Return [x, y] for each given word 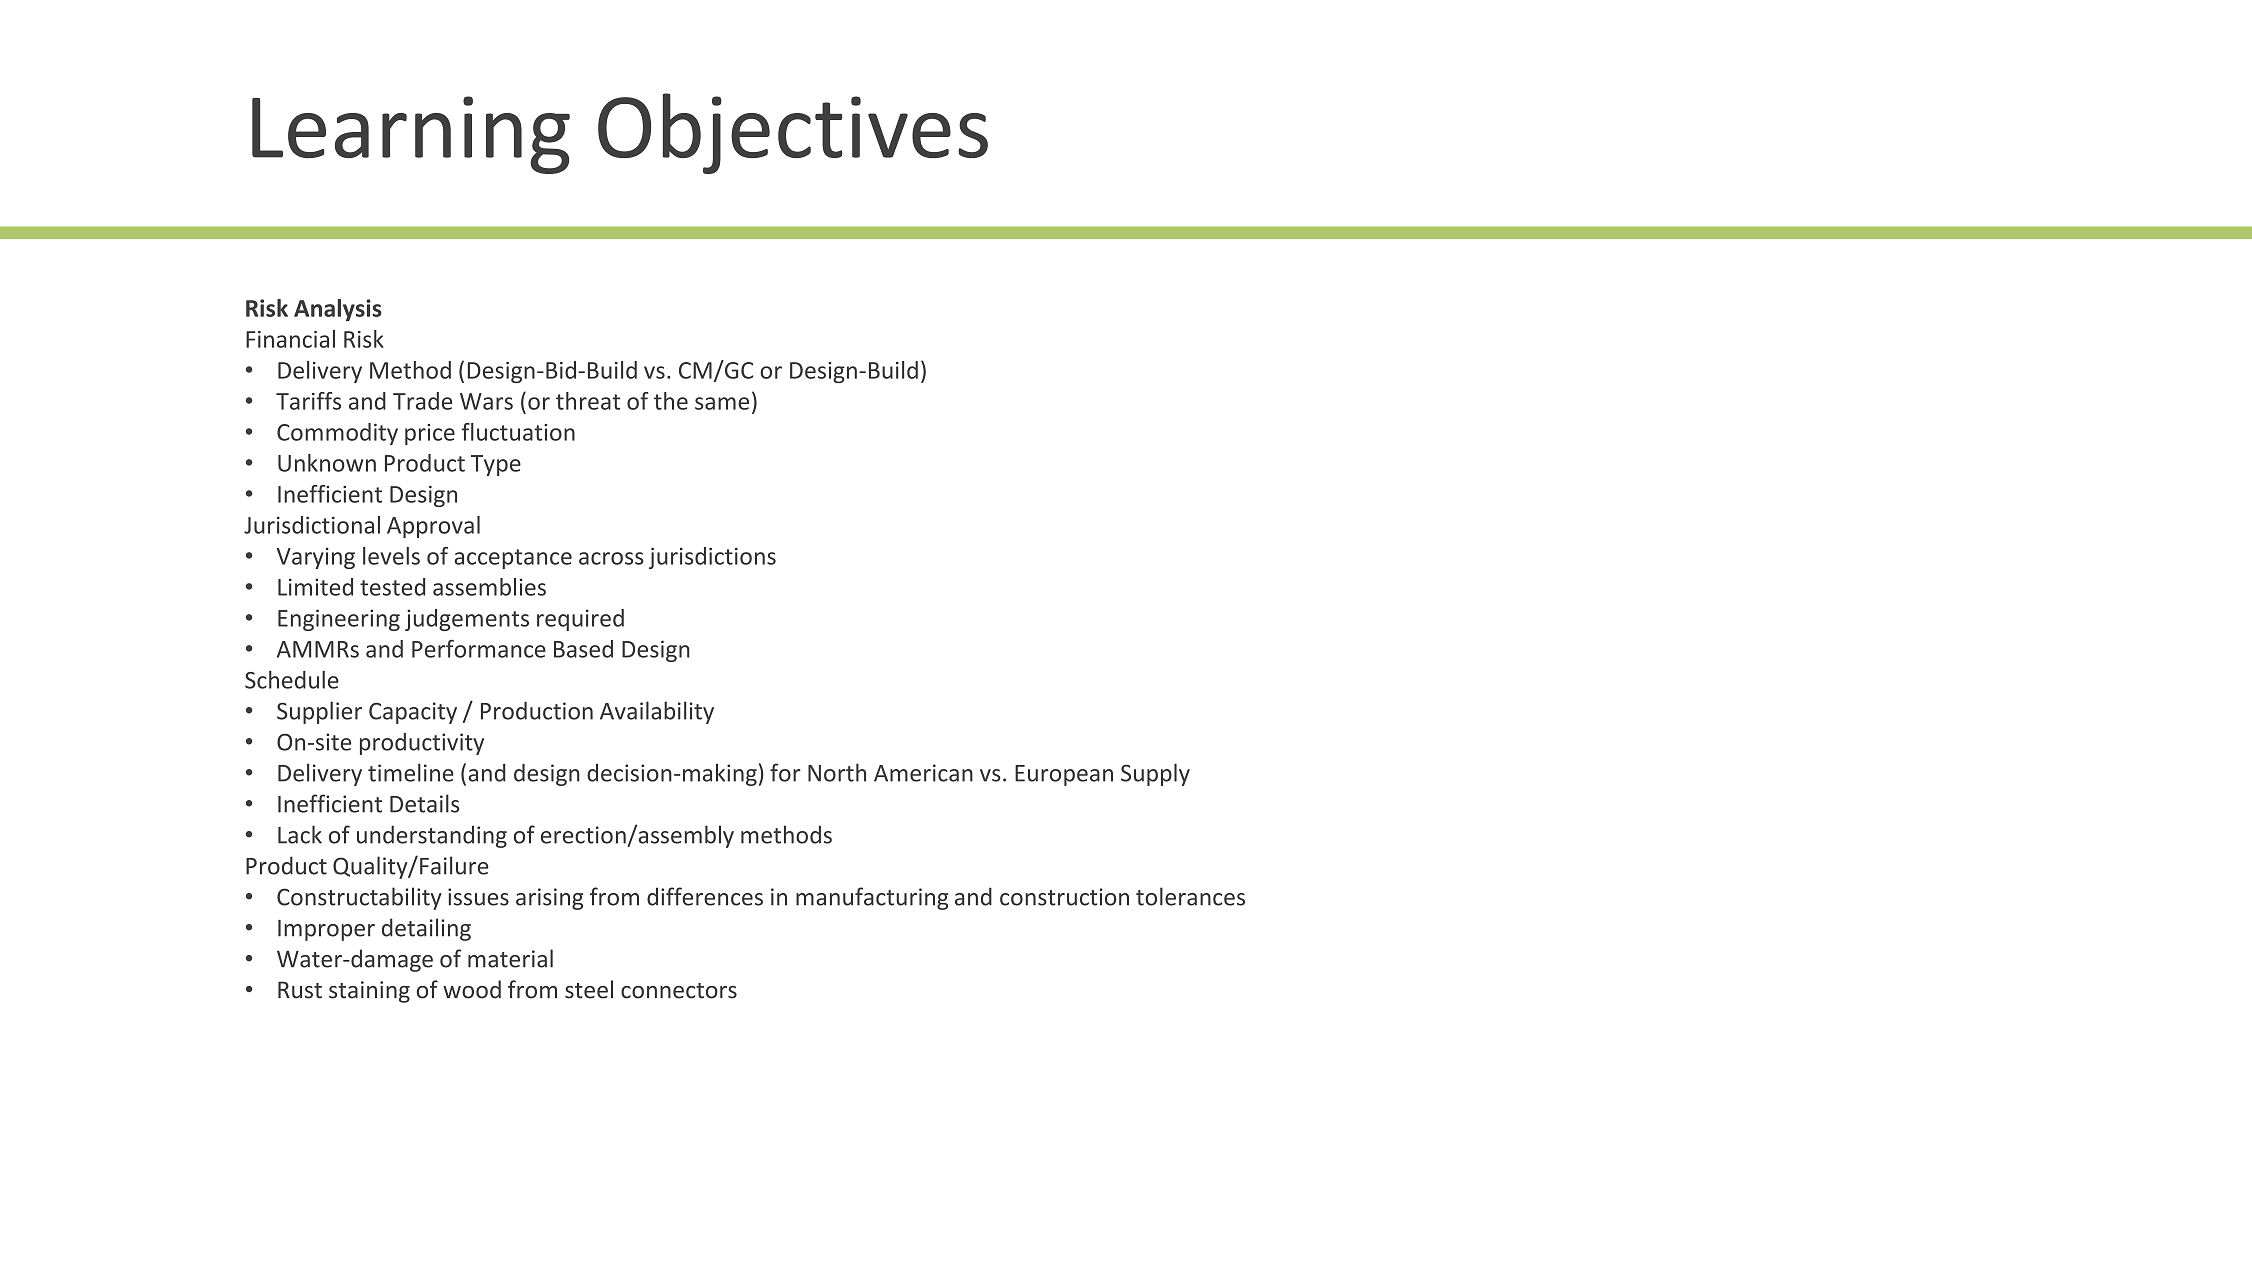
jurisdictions [712, 558]
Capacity [413, 713]
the [671, 401]
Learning [411, 135]
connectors [679, 991]
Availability [657, 712]
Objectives [793, 133]
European [1064, 775]
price [430, 434]
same [722, 403]
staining [369, 992]
